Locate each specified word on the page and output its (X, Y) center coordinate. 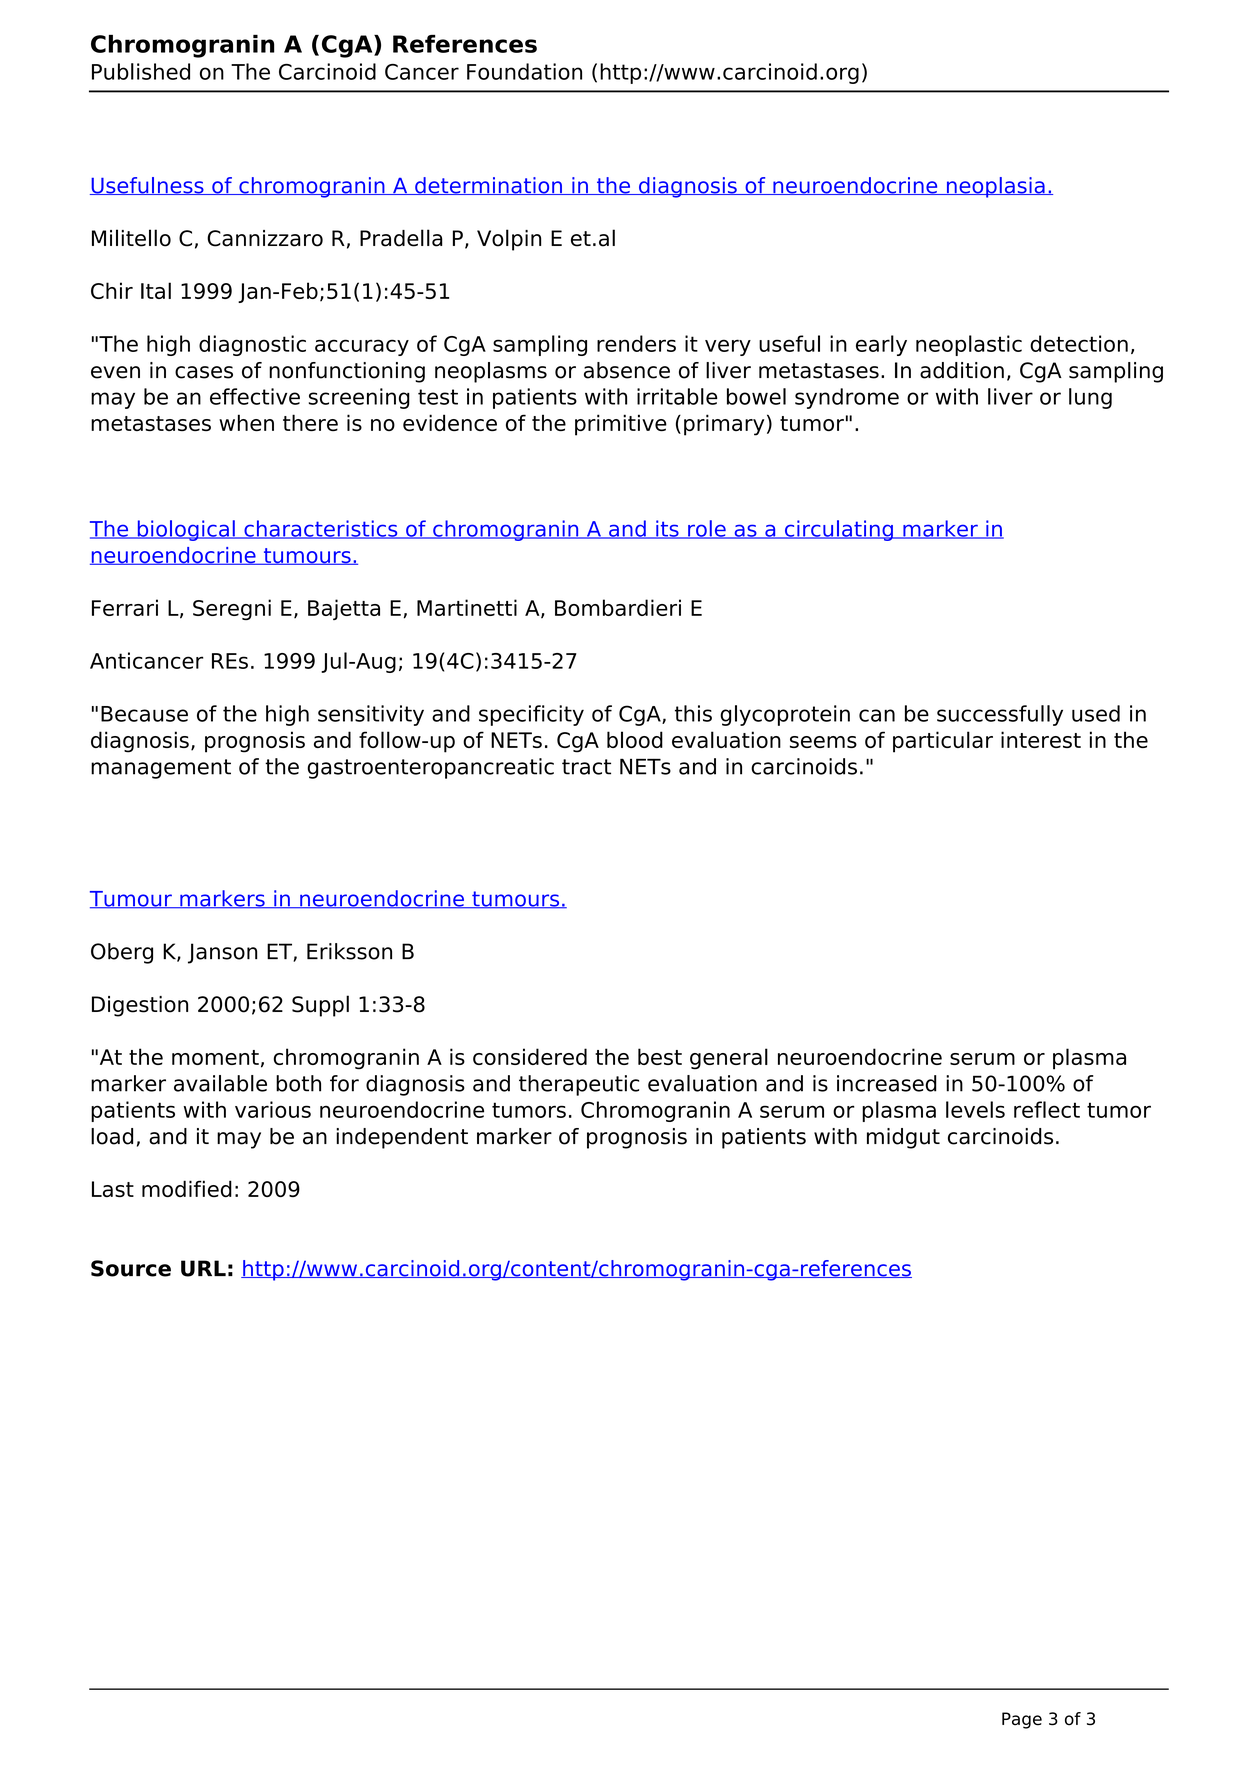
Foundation (524, 71)
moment (215, 1057)
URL (203, 1268)
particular (943, 742)
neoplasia (995, 187)
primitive (621, 425)
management (161, 769)
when (246, 422)
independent (402, 1138)
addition (962, 370)
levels (975, 1109)
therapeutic (579, 1085)
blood (635, 739)
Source (131, 1268)
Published (141, 71)
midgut (903, 1138)
